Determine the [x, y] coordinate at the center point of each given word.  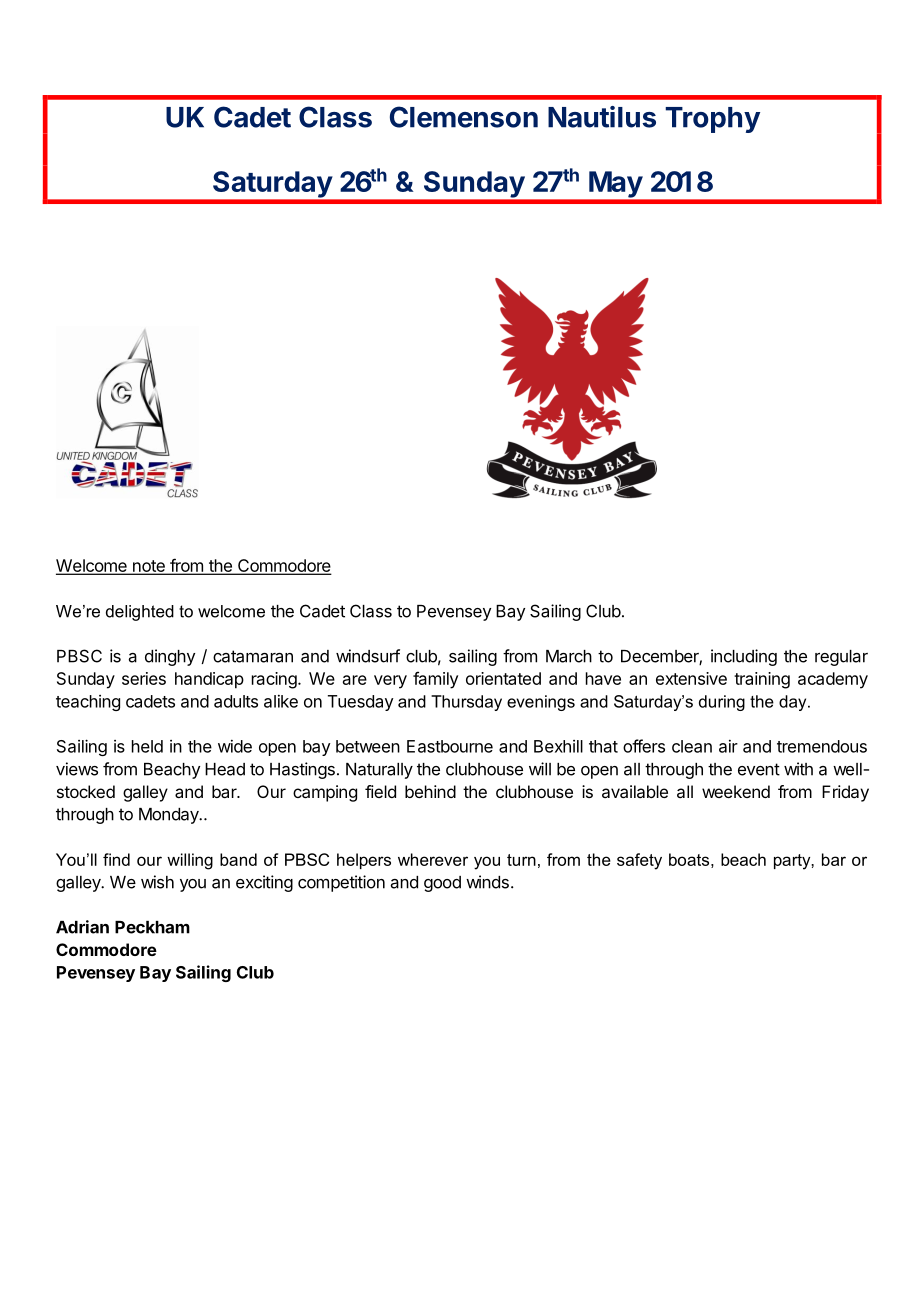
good [442, 884]
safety [639, 861]
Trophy [712, 120]
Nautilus [602, 117]
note [148, 567]
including [744, 657]
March [569, 656]
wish [157, 882]
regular [841, 658]
